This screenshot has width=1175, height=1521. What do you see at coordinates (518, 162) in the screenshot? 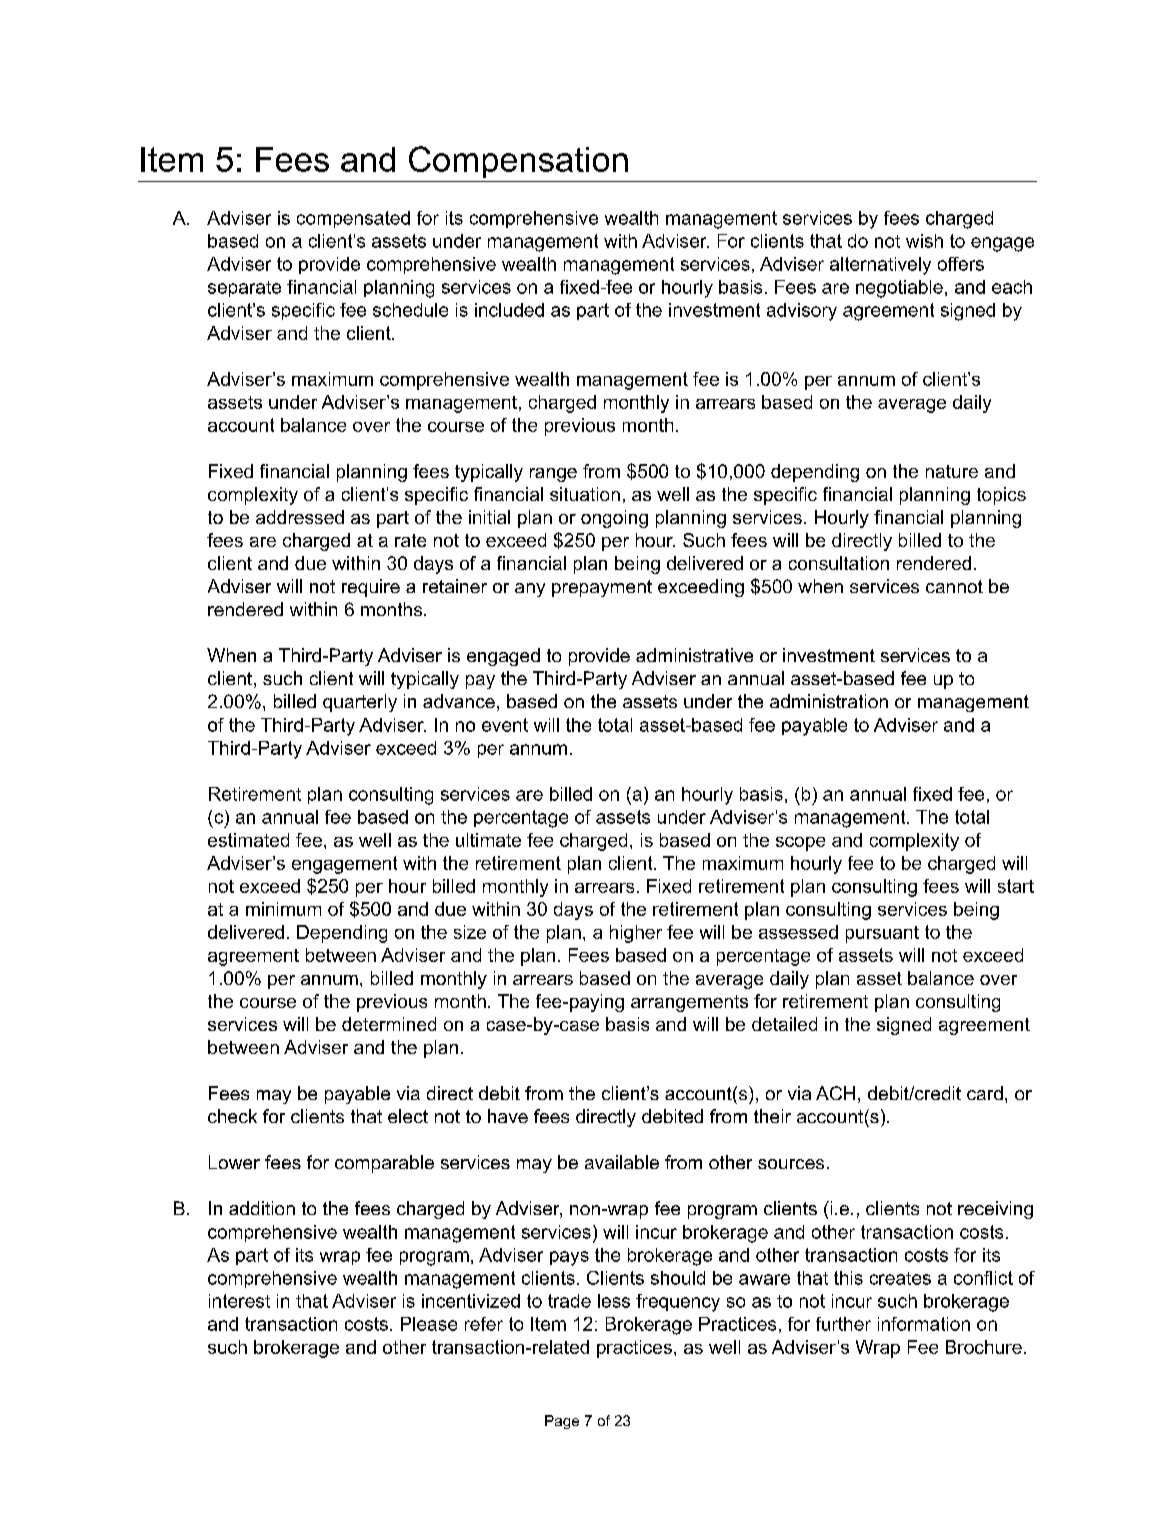
I see `Compensation` at bounding box center [518, 162].
